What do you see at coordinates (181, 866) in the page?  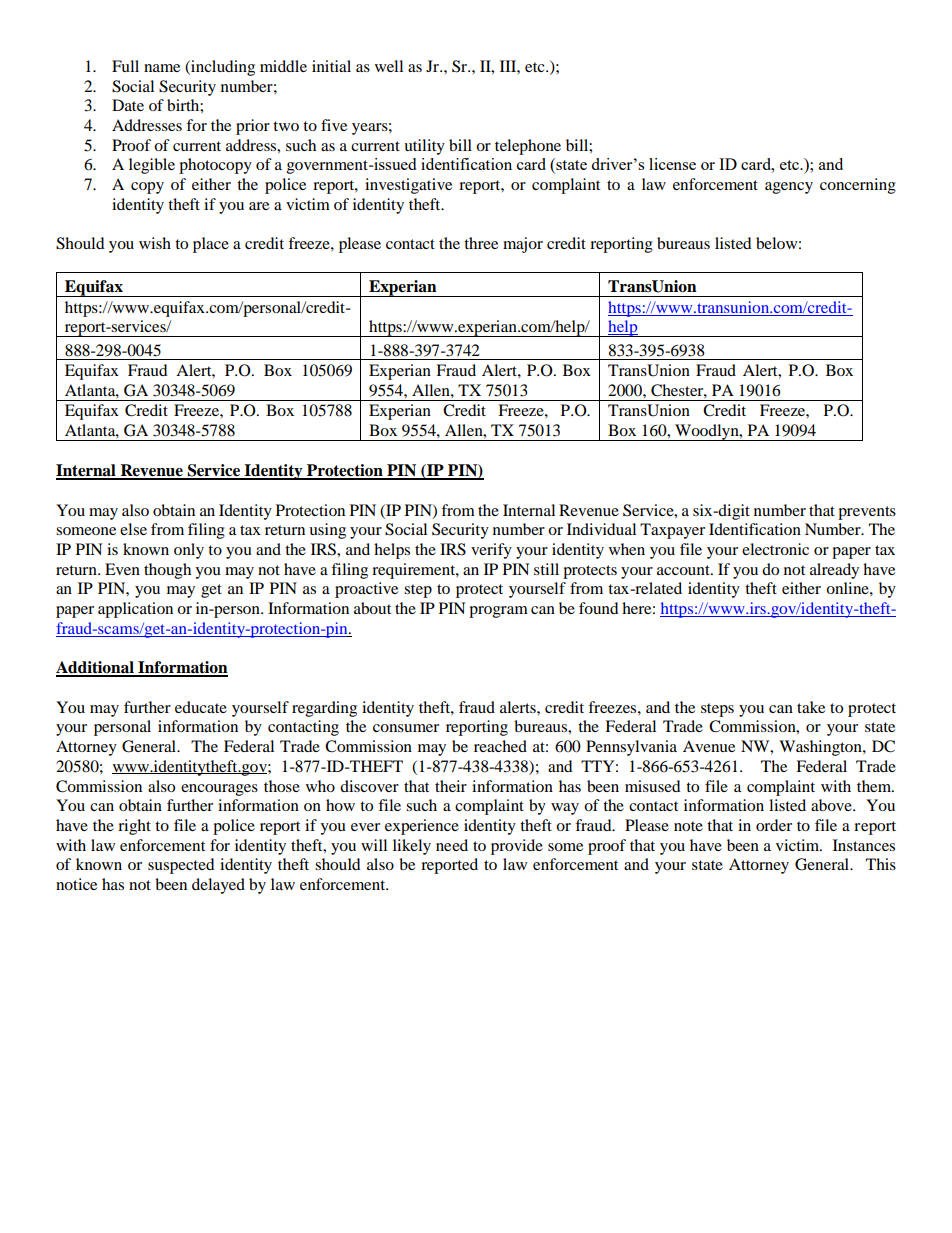 I see `suspected` at bounding box center [181, 866].
